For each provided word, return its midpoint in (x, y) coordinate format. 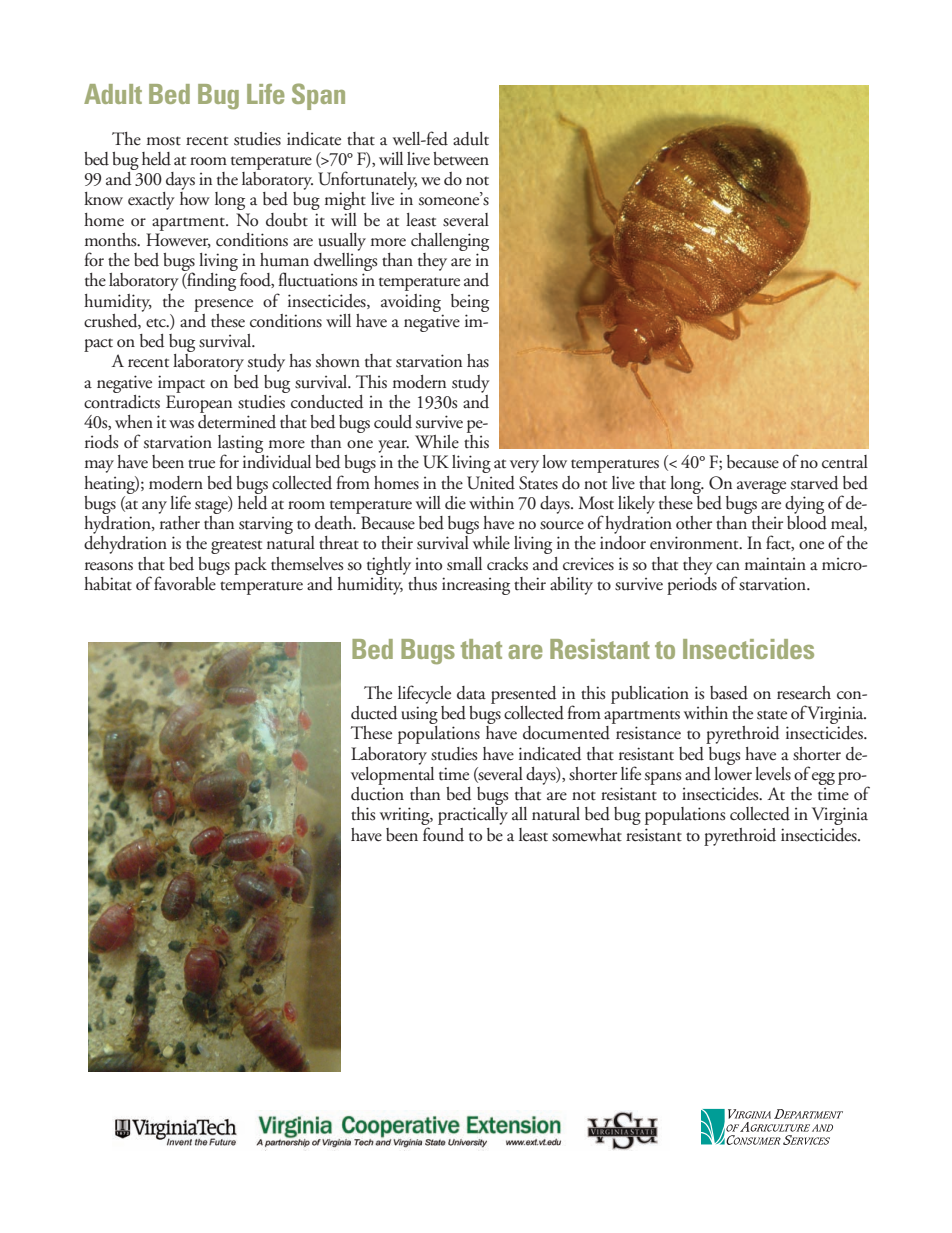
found (443, 834)
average (761, 487)
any (154, 507)
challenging (450, 242)
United (491, 483)
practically (473, 816)
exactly (151, 201)
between (461, 159)
